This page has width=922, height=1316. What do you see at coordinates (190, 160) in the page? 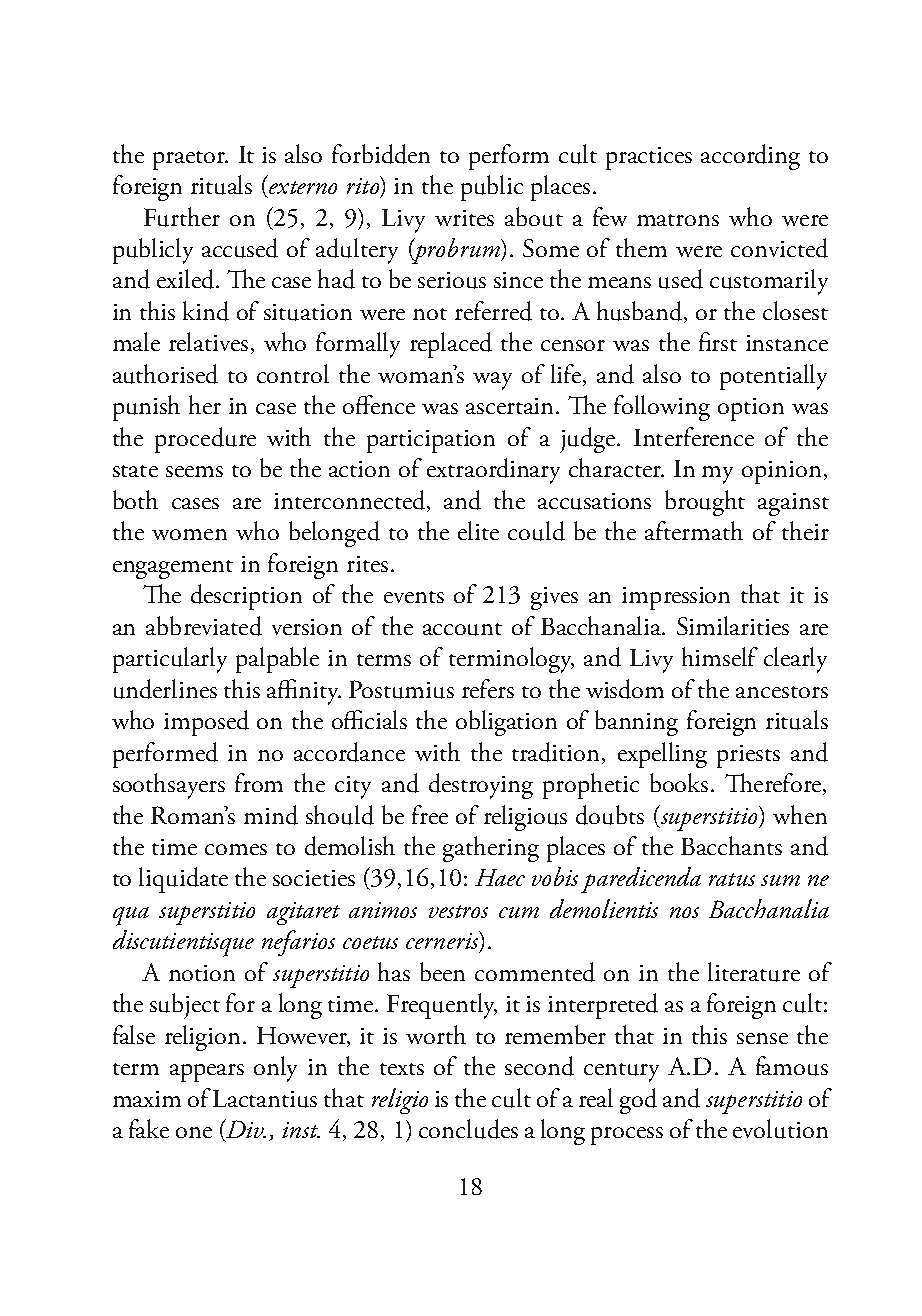
I see `praetor` at bounding box center [190, 160].
